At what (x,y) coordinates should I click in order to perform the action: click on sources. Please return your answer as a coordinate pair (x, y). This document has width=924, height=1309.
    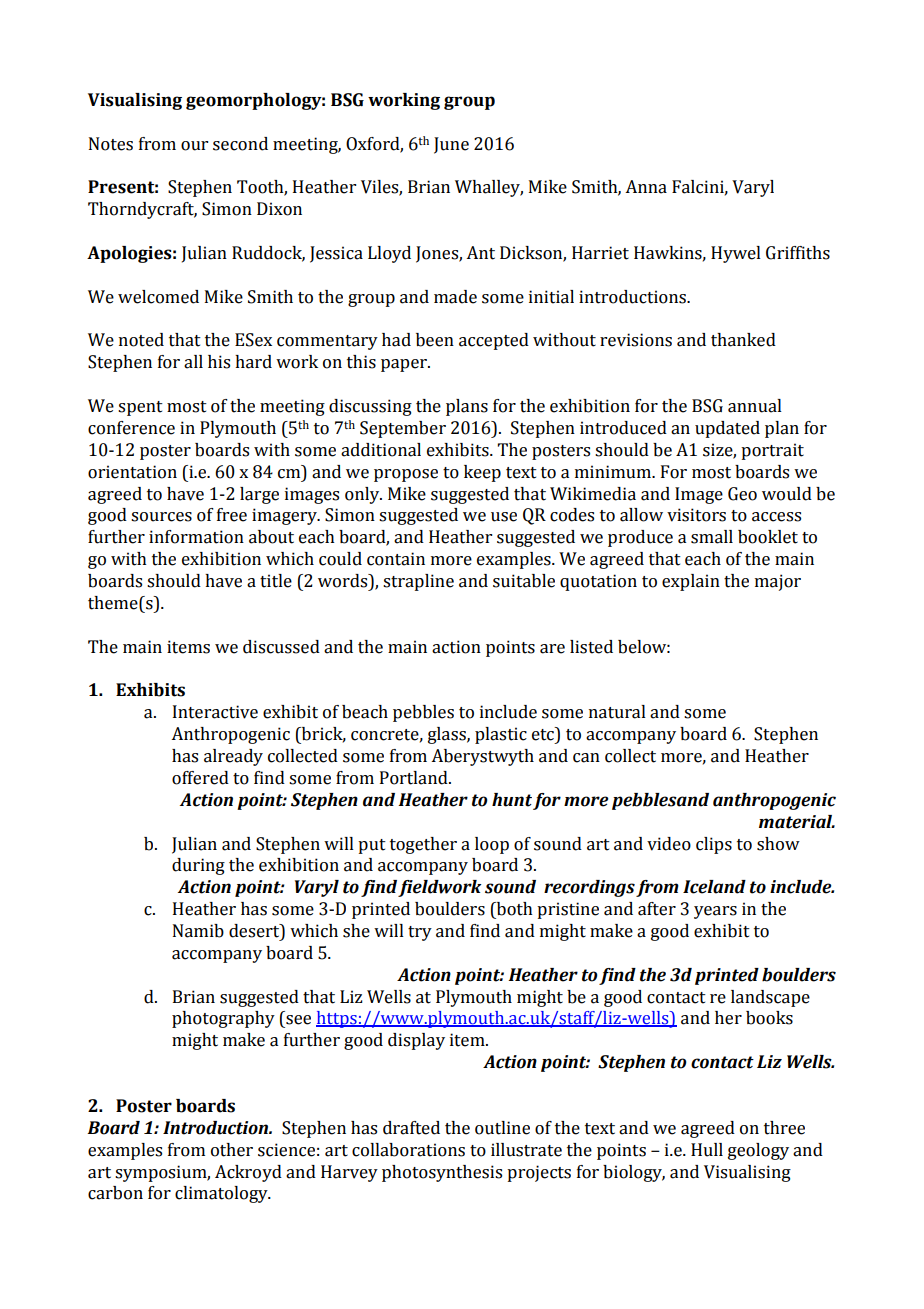
    Looking at the image, I should click on (161, 517).
